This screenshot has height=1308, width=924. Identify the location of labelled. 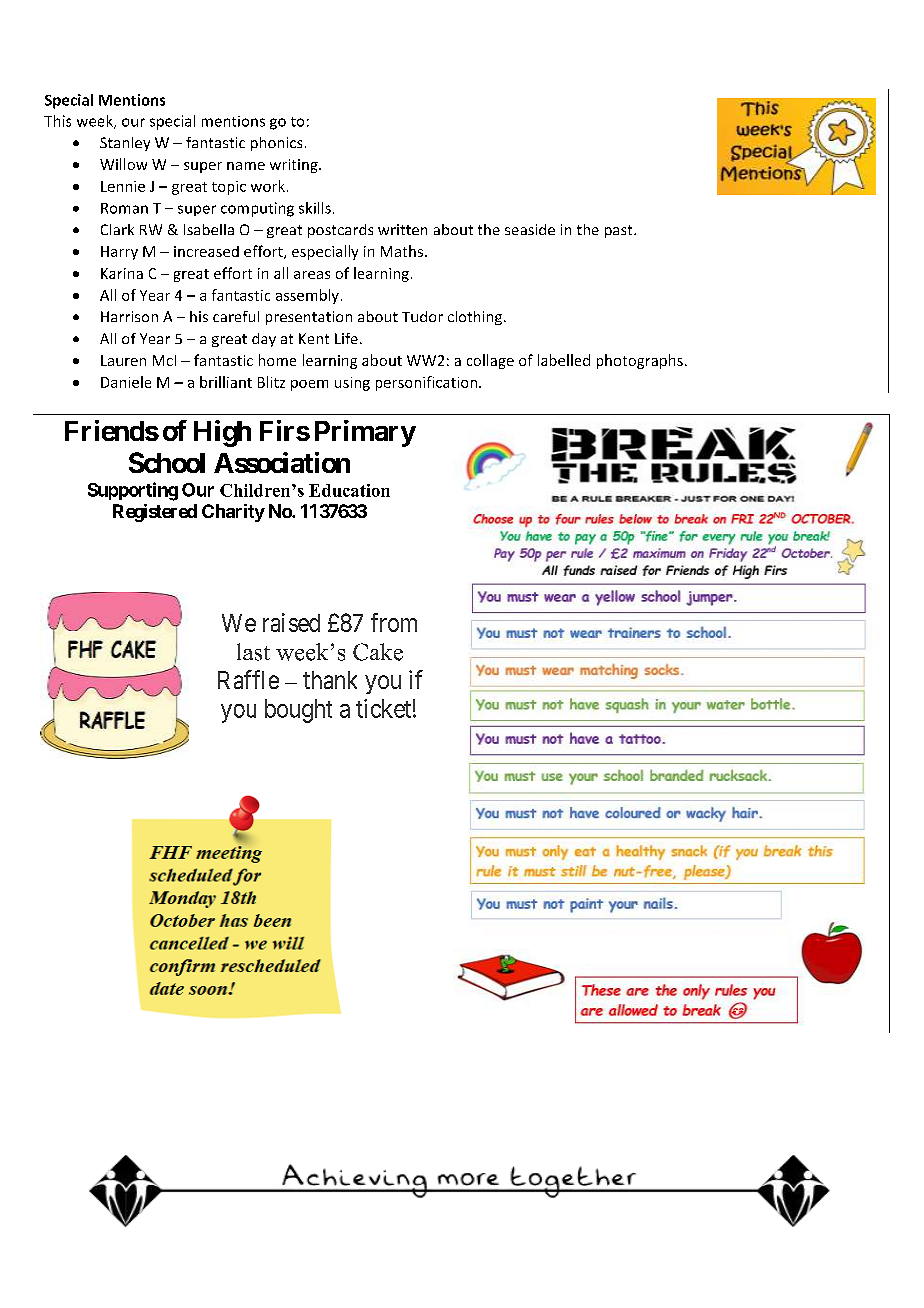
(564, 360).
